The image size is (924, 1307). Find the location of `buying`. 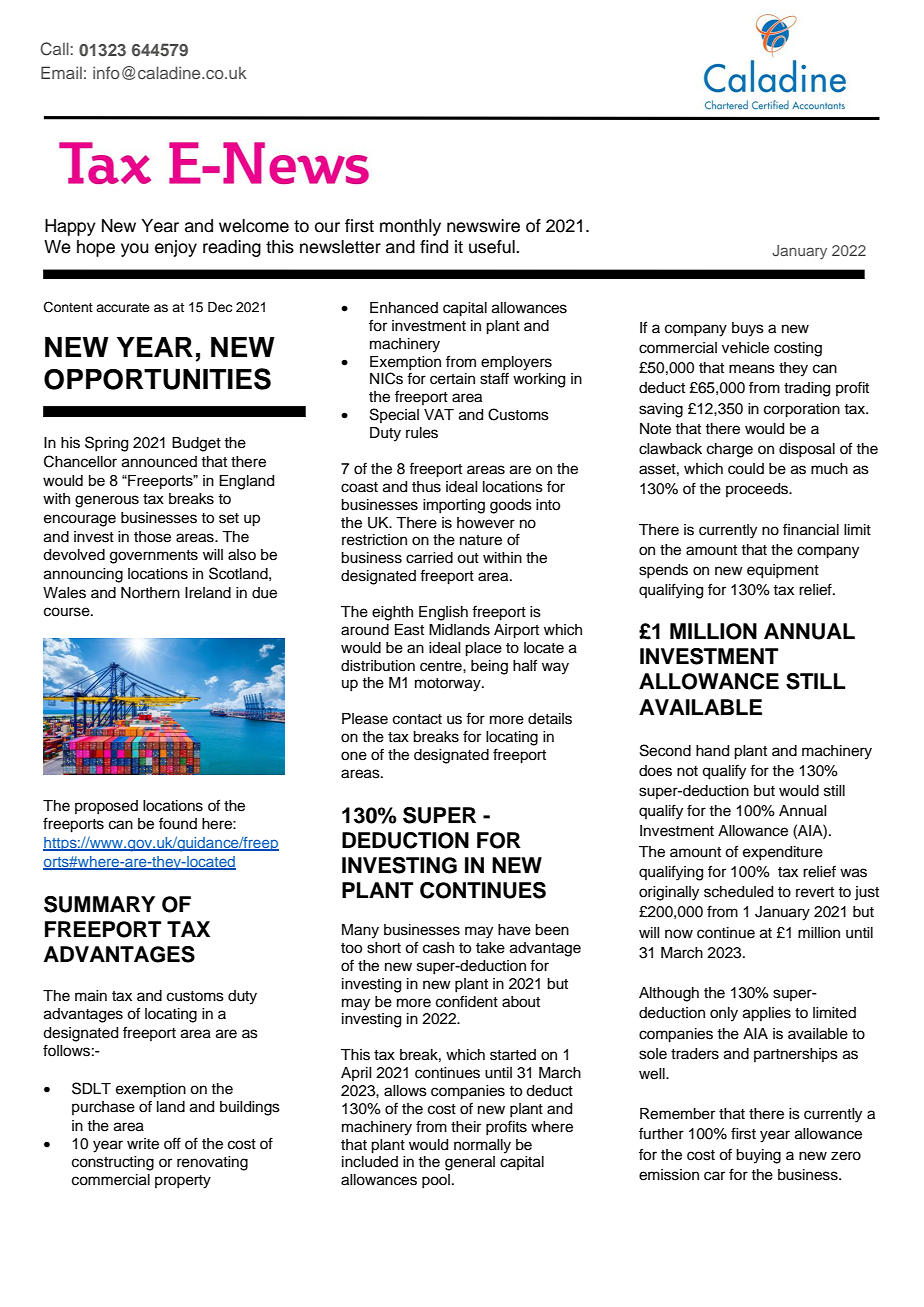

buying is located at coordinates (758, 1156).
